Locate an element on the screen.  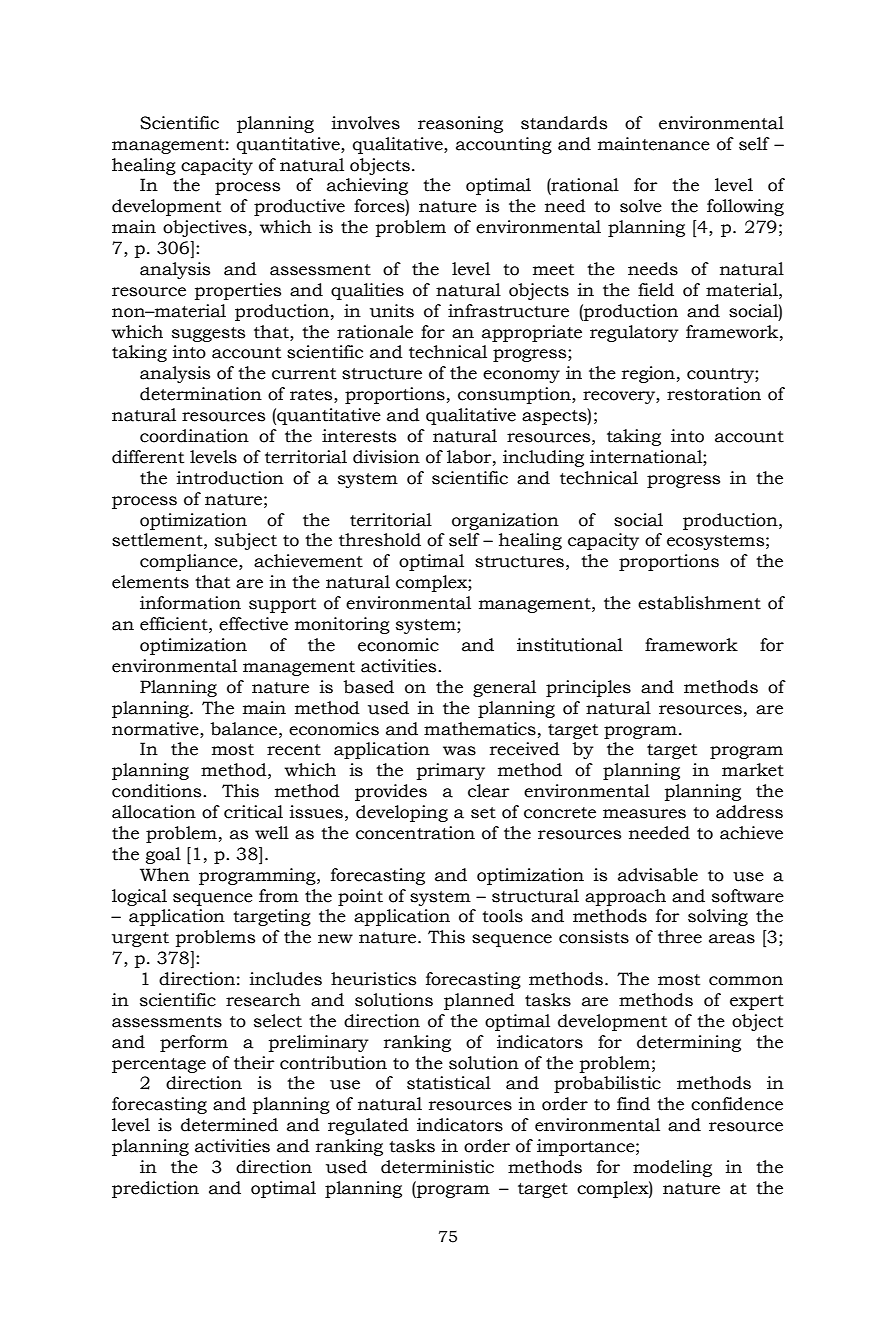
organization is located at coordinates (505, 521).
